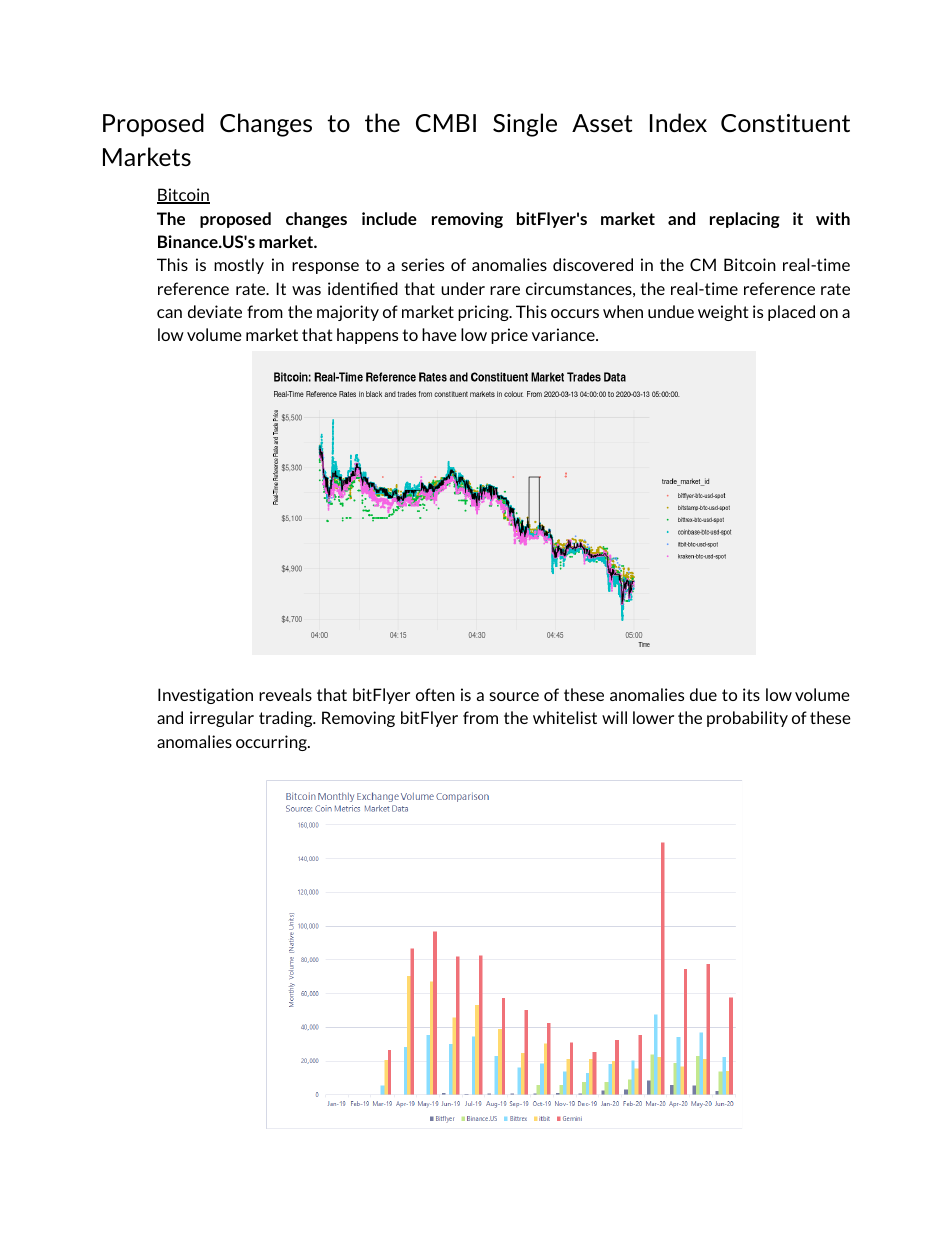 Image resolution: width=952 pixels, height=1233 pixels. I want to click on Constituent, so click(785, 123).
